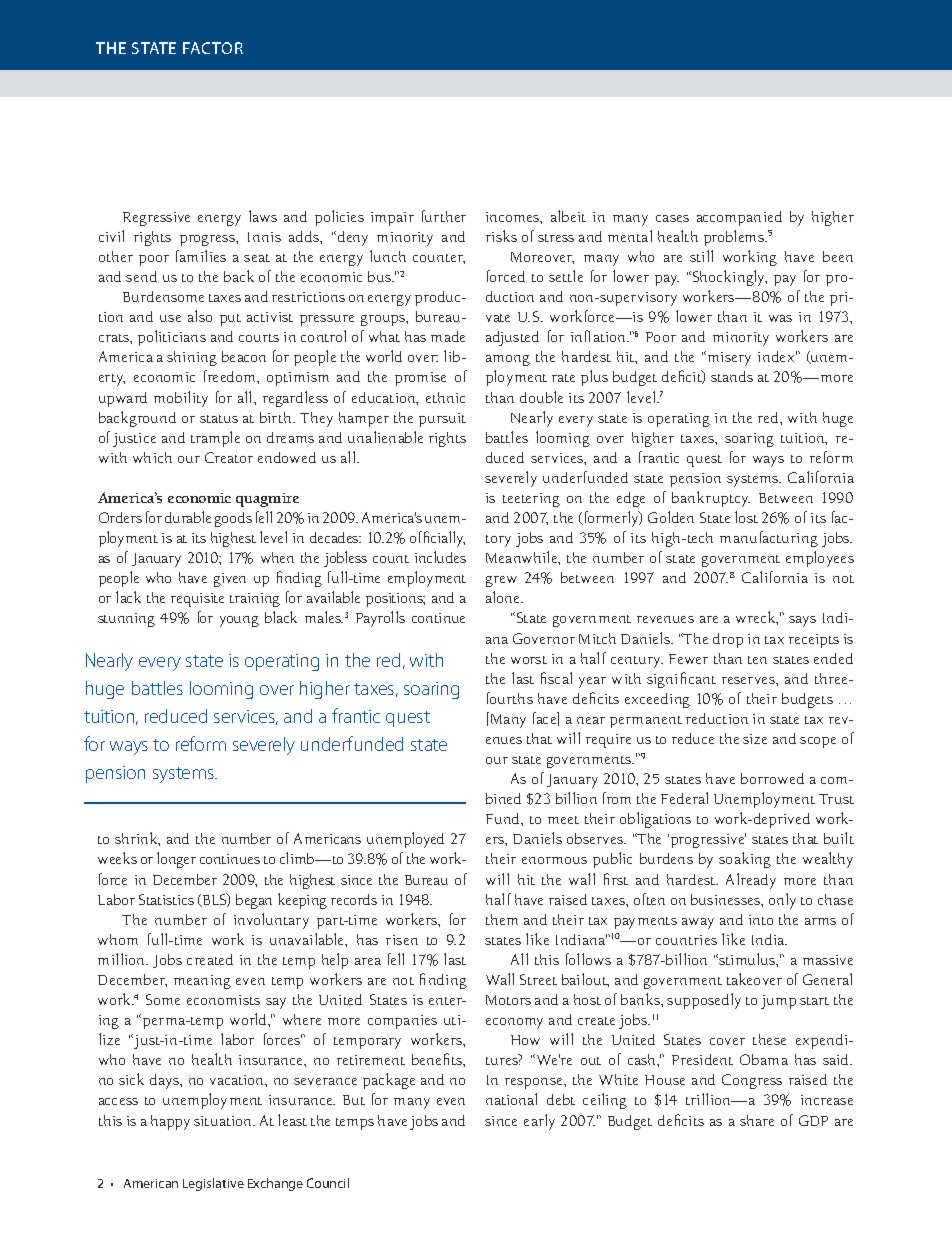 Image resolution: width=952 pixels, height=1233 pixels. What do you see at coordinates (170, 1122) in the image?
I see `happy` at bounding box center [170, 1122].
